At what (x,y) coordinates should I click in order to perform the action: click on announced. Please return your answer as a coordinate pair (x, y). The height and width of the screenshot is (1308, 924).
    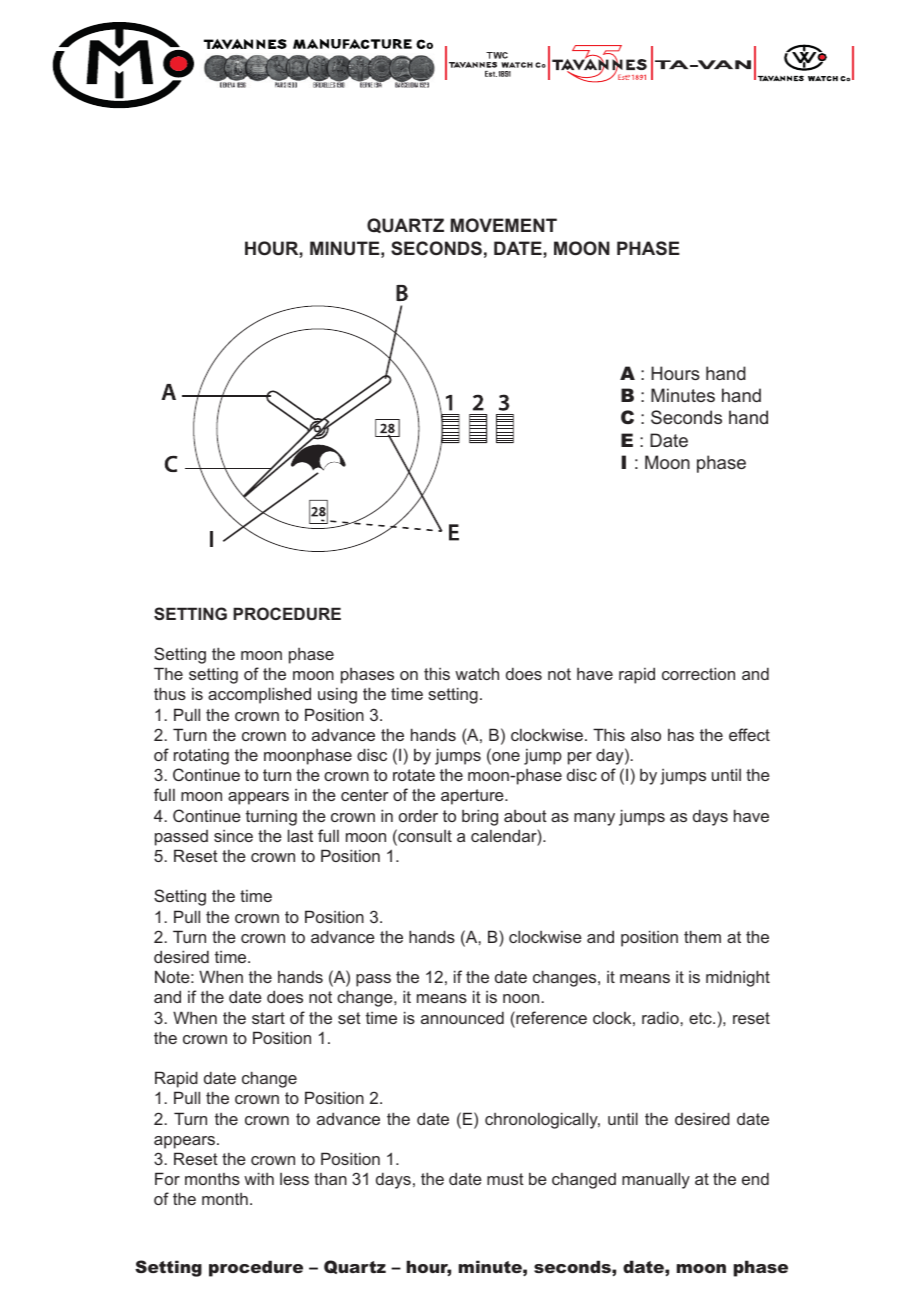
    Looking at the image, I should click on (462, 1017).
